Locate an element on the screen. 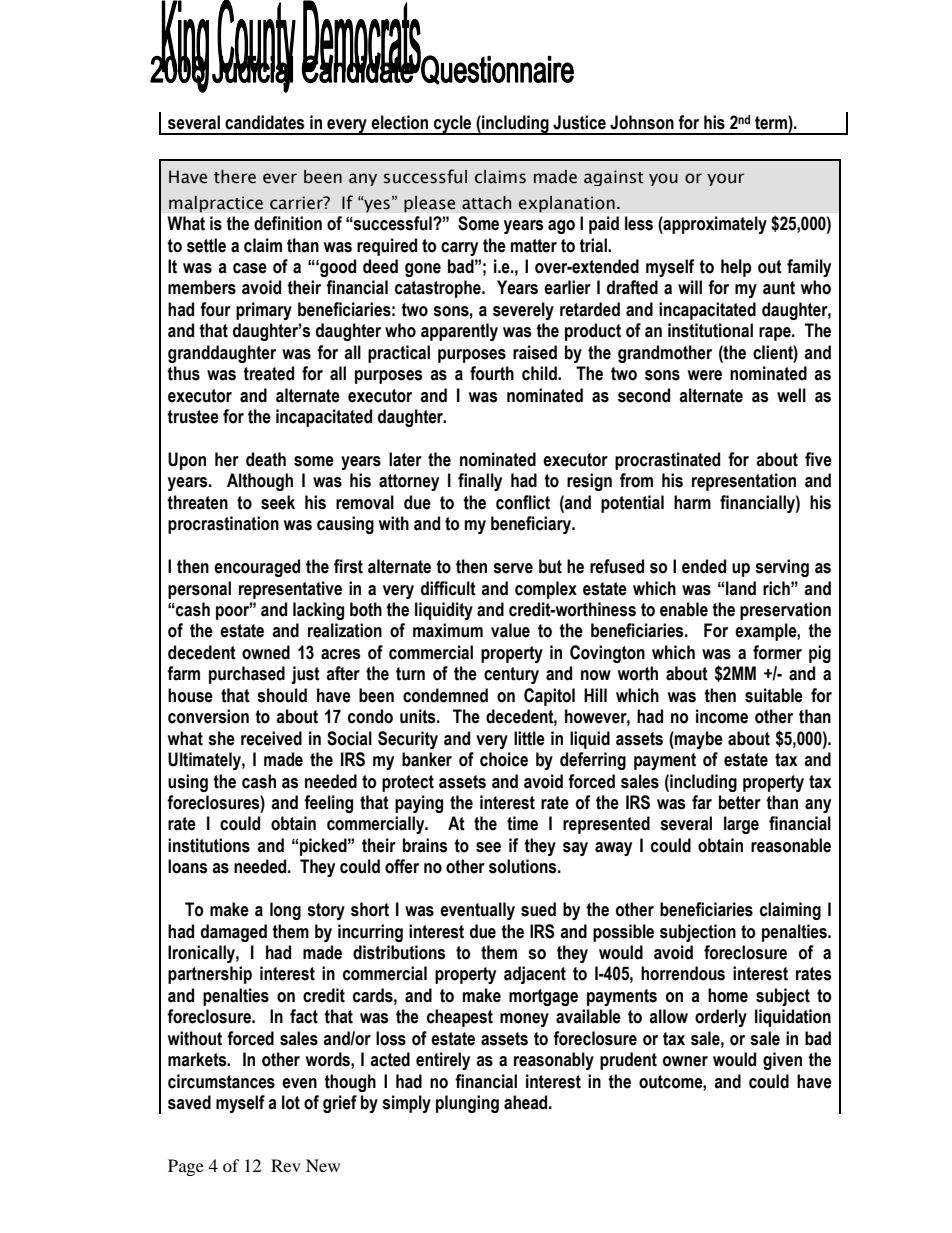 The width and height of the screenshot is (952, 1233). well is located at coordinates (791, 395).
